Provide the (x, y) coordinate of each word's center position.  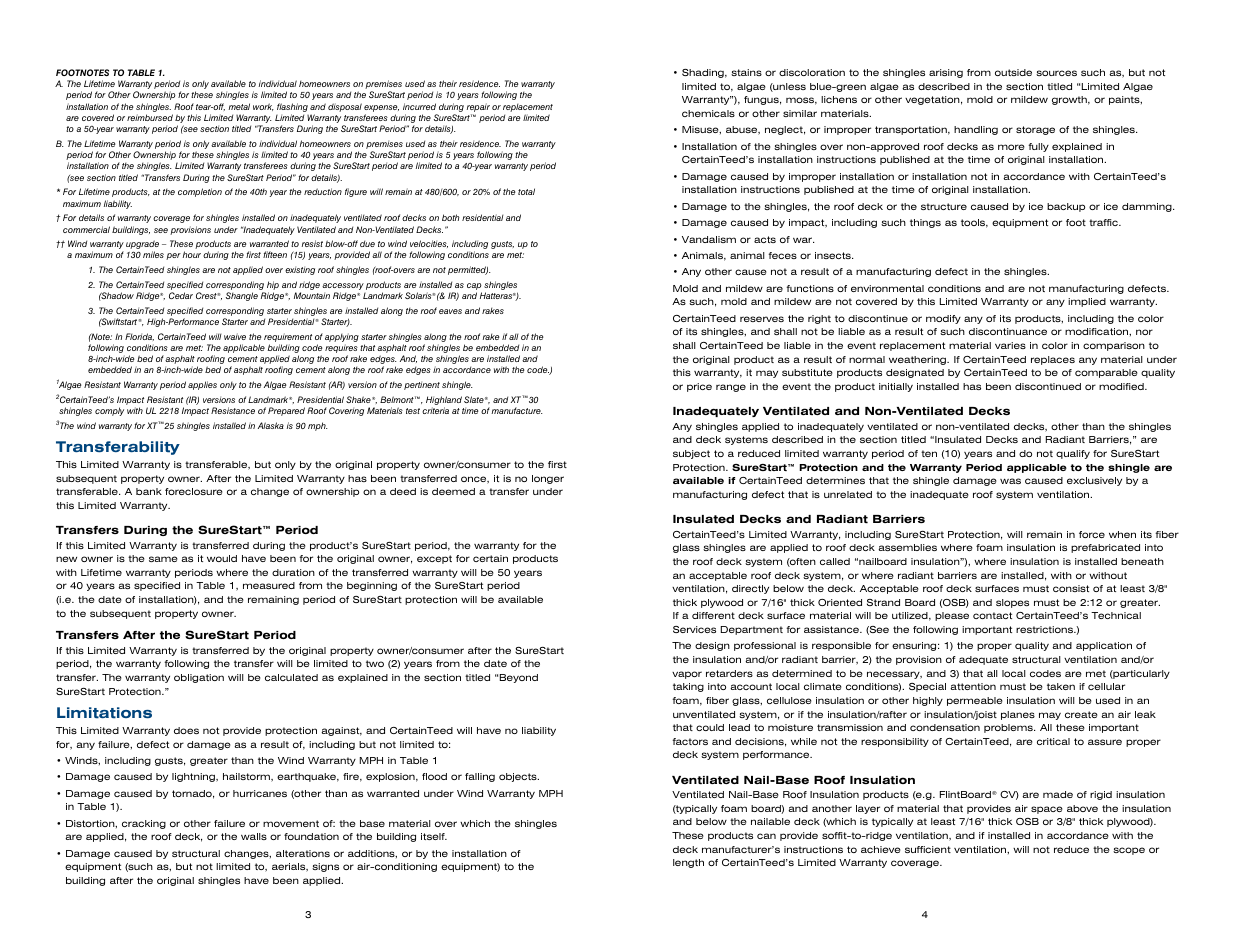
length (688, 863)
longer (548, 479)
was (1010, 481)
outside (1013, 72)
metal (239, 106)
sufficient (928, 849)
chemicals (708, 113)
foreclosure (194, 491)
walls (254, 836)
